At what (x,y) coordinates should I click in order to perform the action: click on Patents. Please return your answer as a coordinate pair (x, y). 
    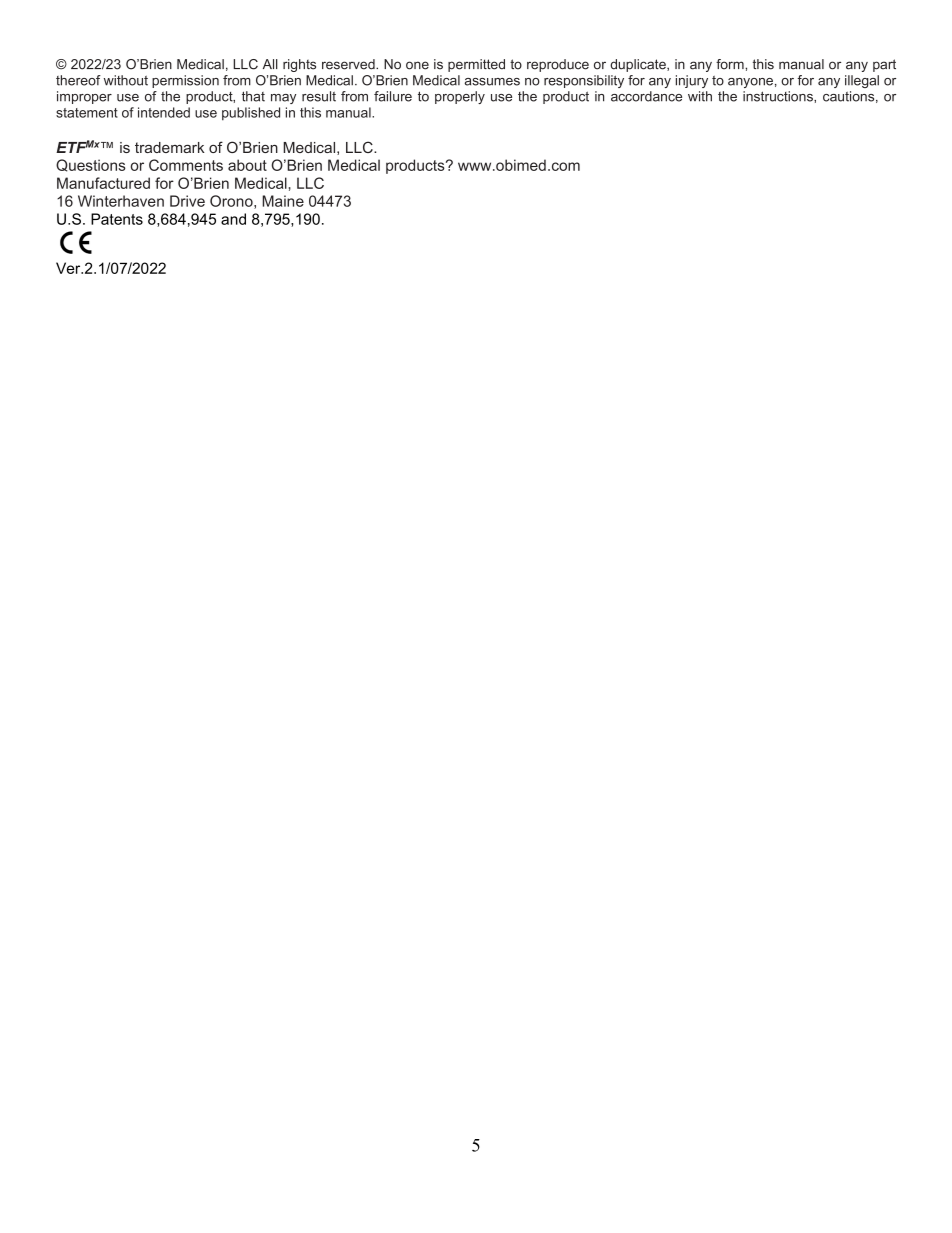
    Looking at the image, I should click on (117, 219).
